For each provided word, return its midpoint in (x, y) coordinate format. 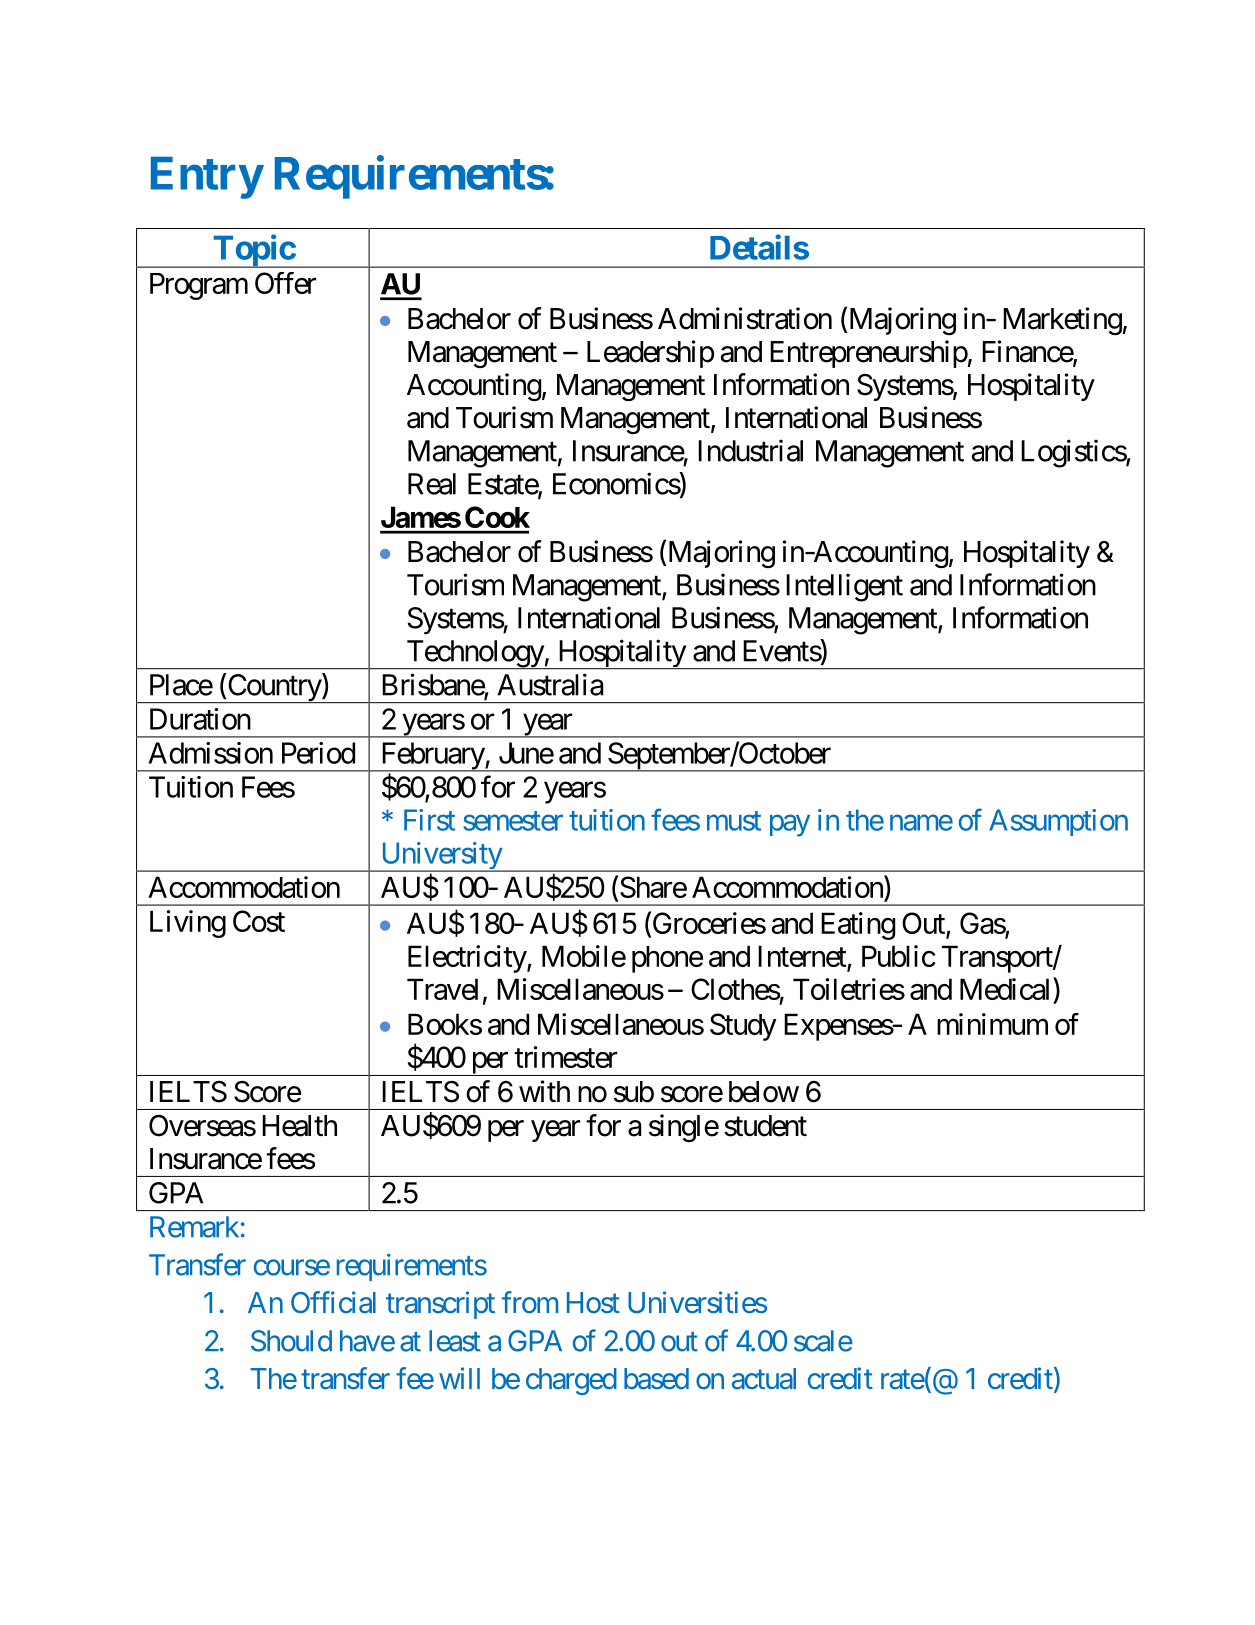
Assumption (1058, 822)
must (734, 821)
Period (318, 753)
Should (291, 1341)
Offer (285, 283)
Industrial (750, 450)
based (656, 1379)
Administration (745, 318)
